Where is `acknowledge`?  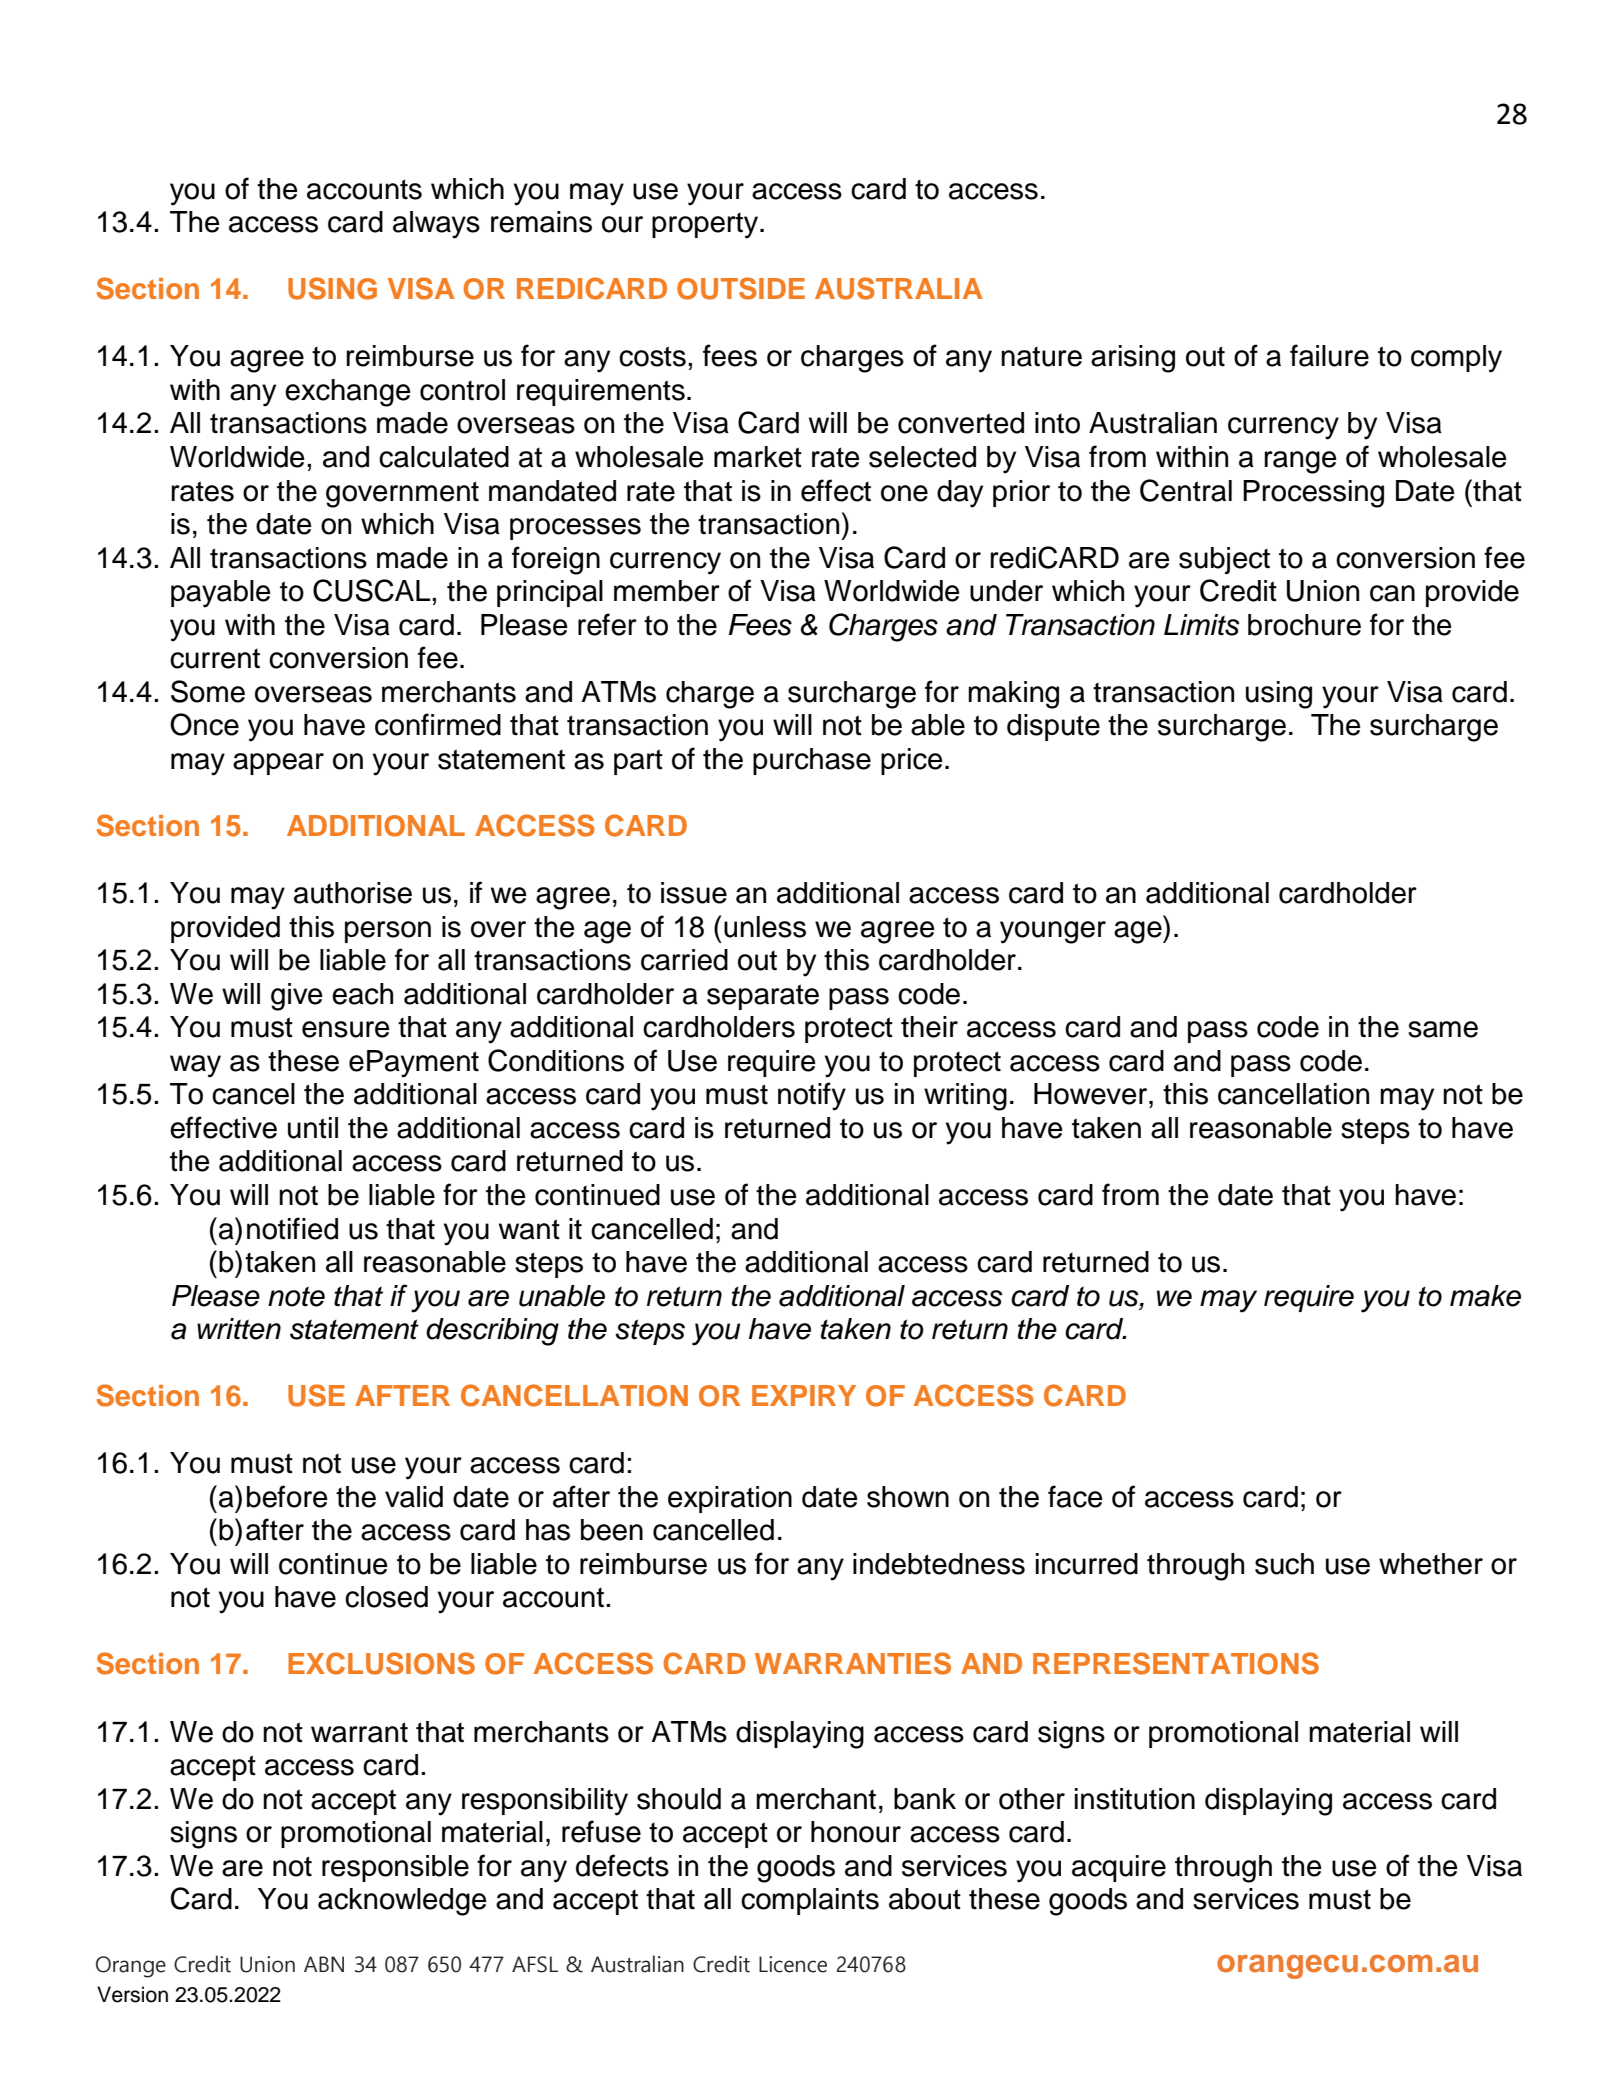
acknowledge is located at coordinates (402, 1902).
